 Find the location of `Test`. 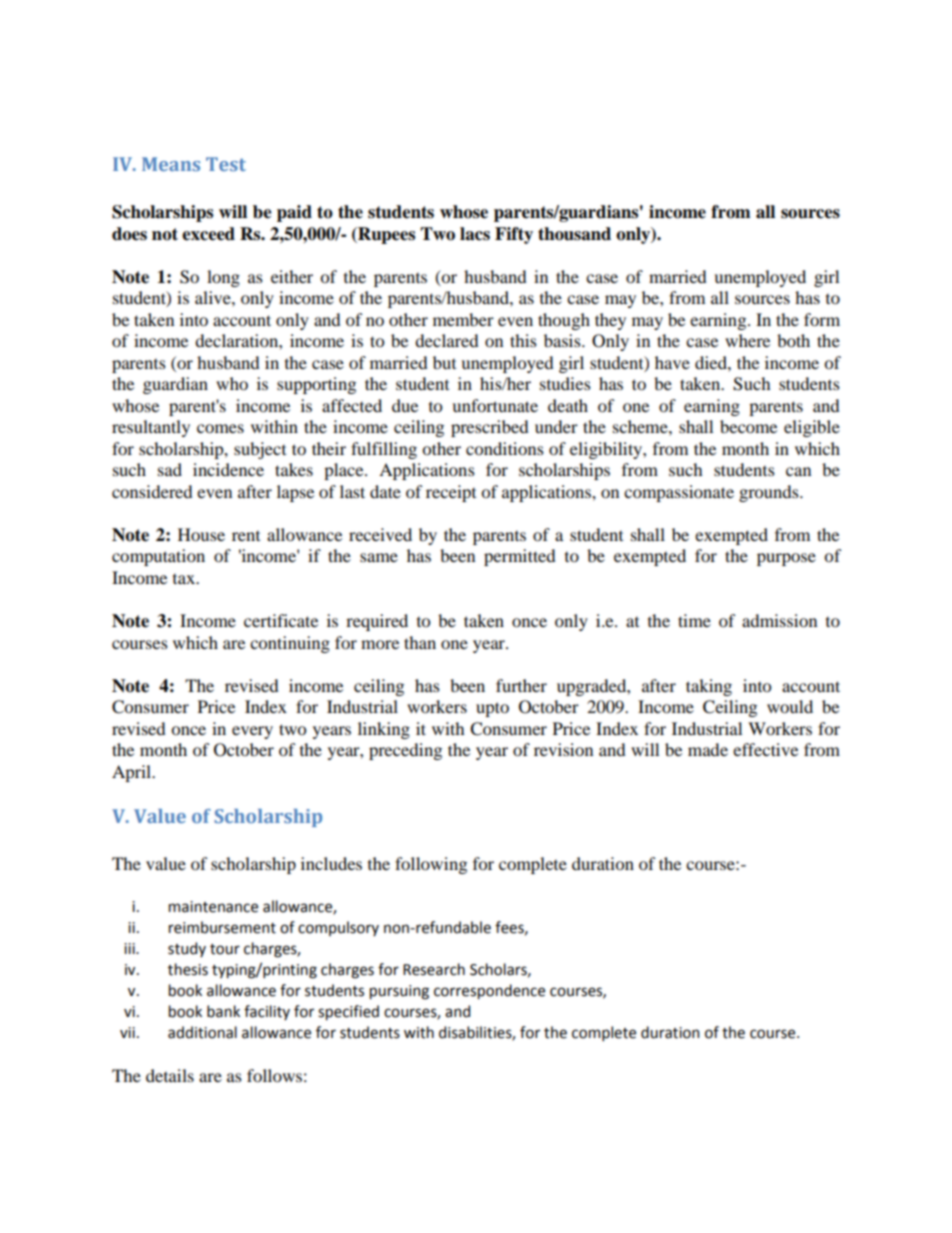

Test is located at coordinates (226, 164).
